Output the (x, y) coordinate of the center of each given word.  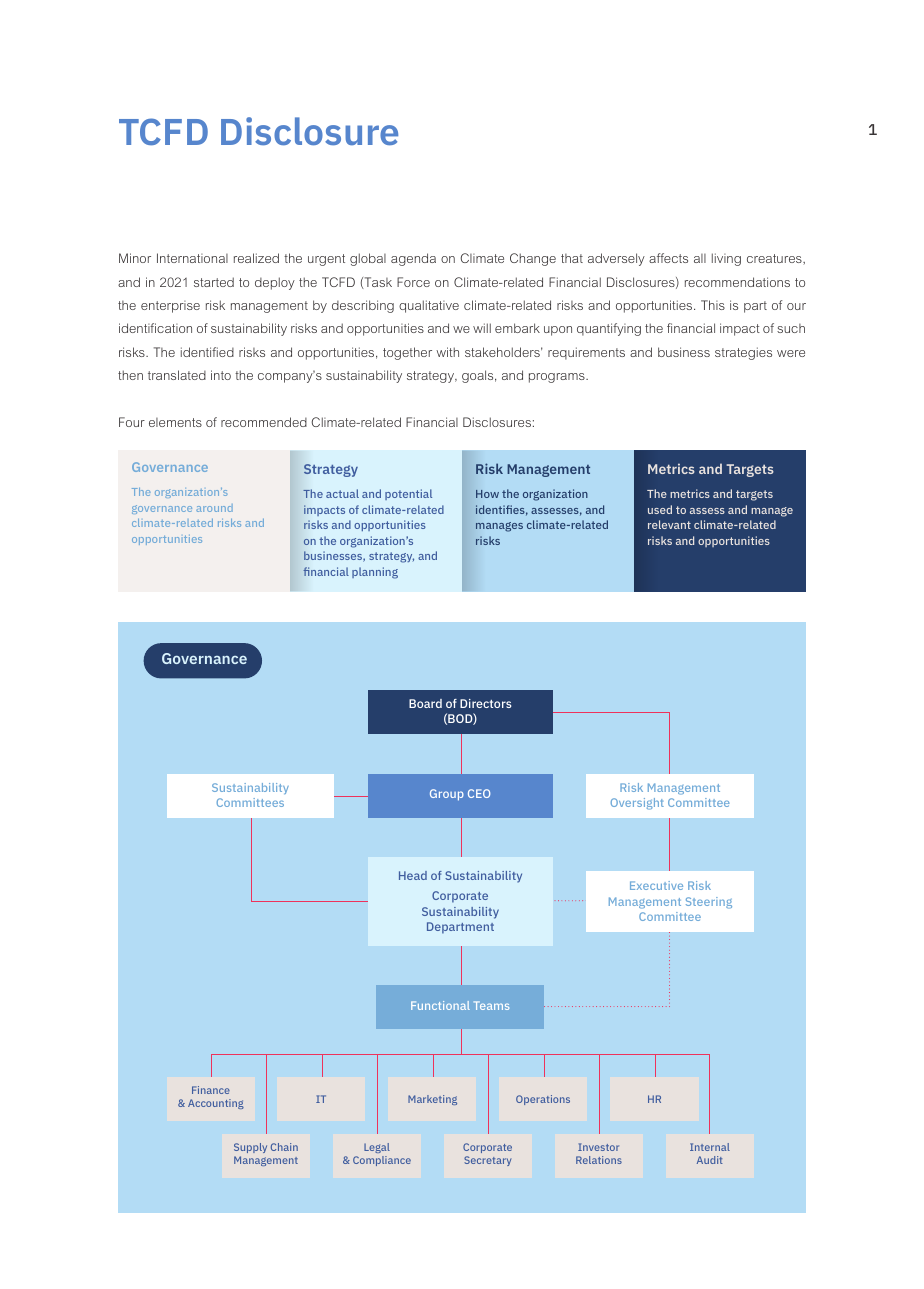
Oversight (637, 804)
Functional (440, 1005)
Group (447, 795)
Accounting (216, 1104)
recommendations (737, 282)
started (214, 282)
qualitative (429, 306)
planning (375, 573)
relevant (669, 524)
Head (413, 875)
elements (175, 422)
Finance (211, 1090)
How (487, 494)
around (214, 508)
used (660, 509)
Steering (709, 903)
